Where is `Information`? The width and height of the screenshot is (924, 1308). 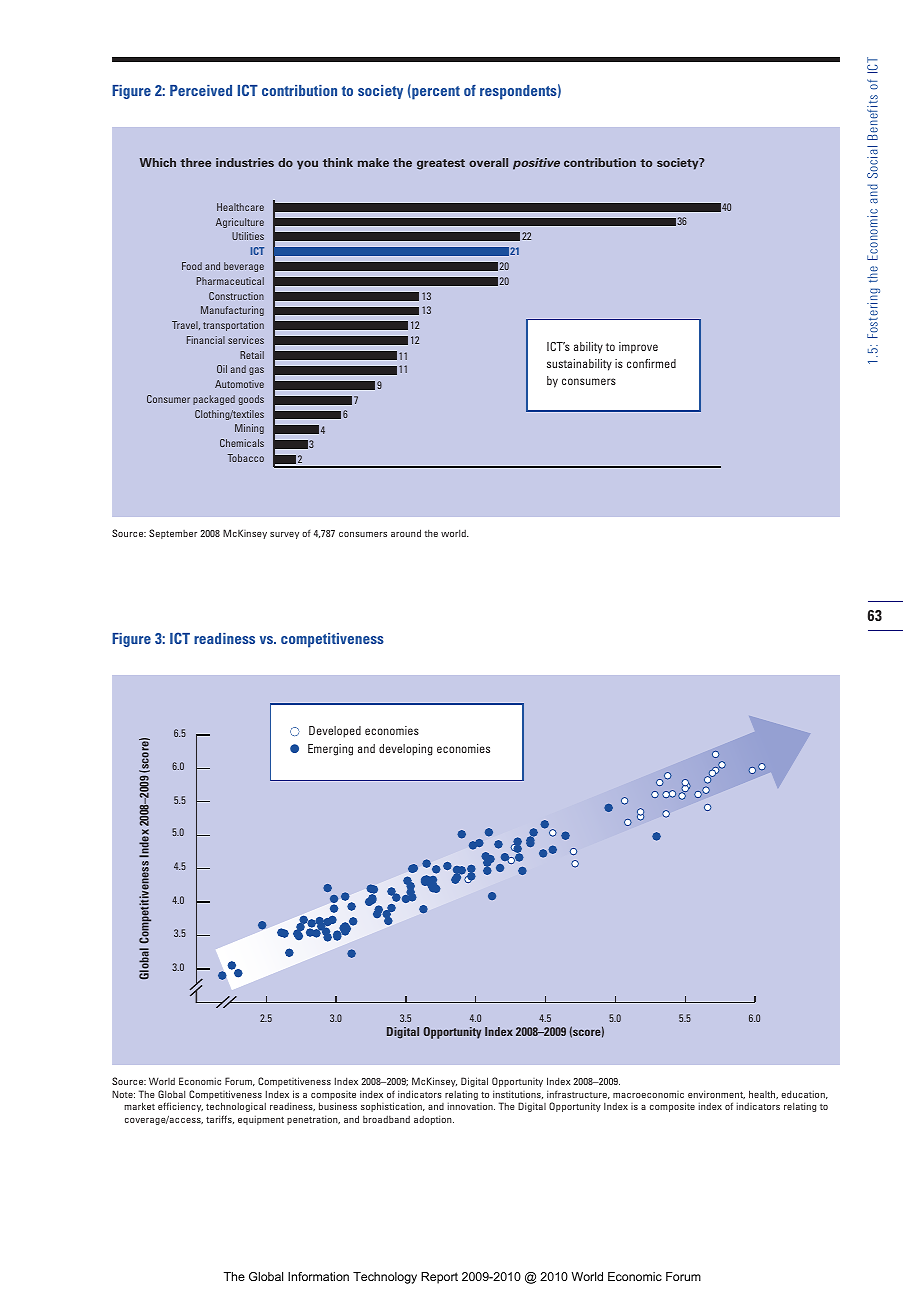 Information is located at coordinates (318, 1276).
